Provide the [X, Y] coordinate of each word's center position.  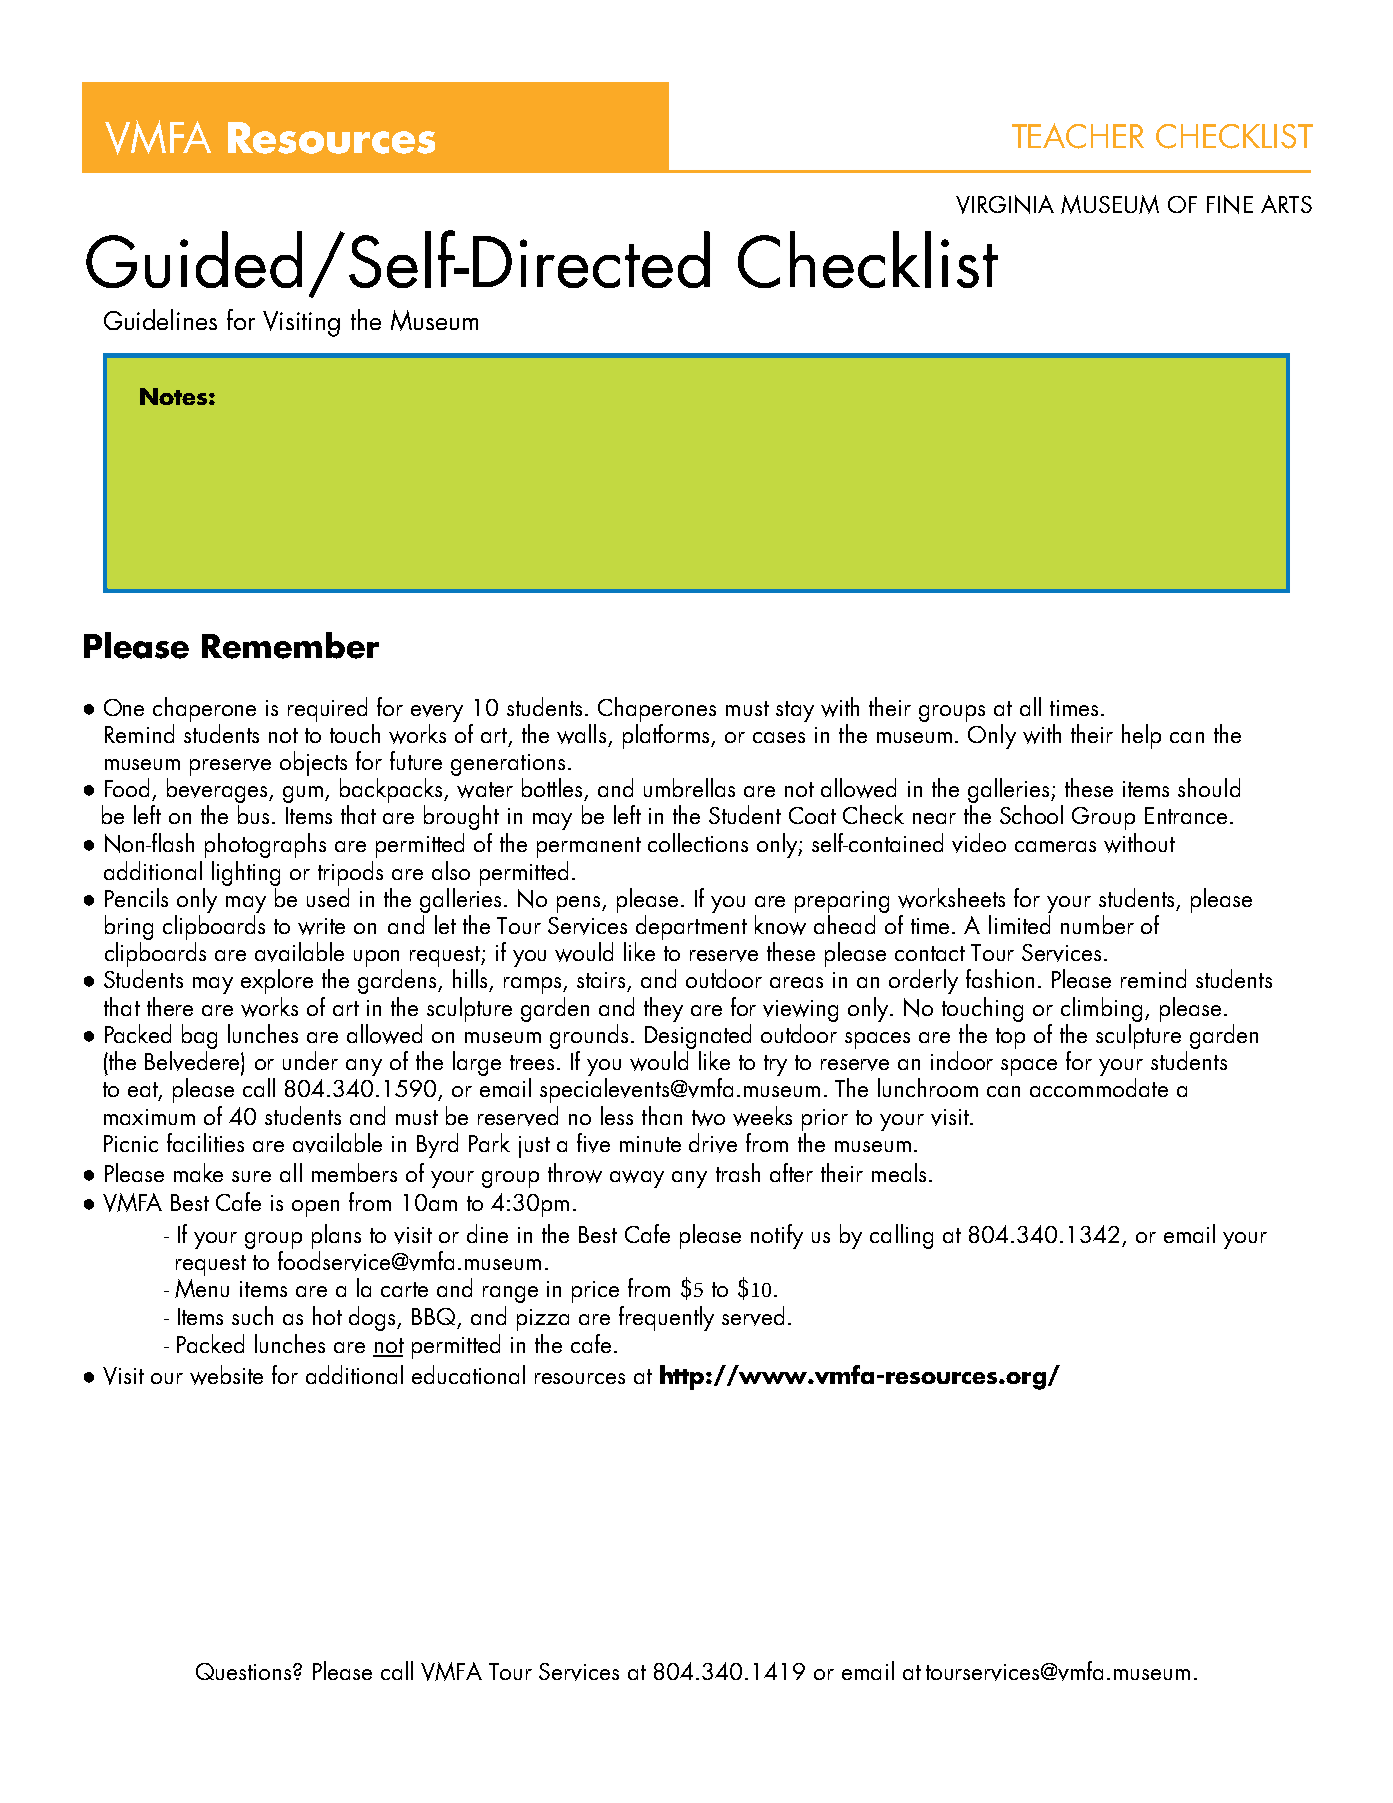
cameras [1055, 846]
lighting [246, 873]
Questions [245, 1671]
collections [698, 842]
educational [468, 1374]
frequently [666, 1318]
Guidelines [160, 319]
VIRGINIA [1005, 204]
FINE [1230, 204]
